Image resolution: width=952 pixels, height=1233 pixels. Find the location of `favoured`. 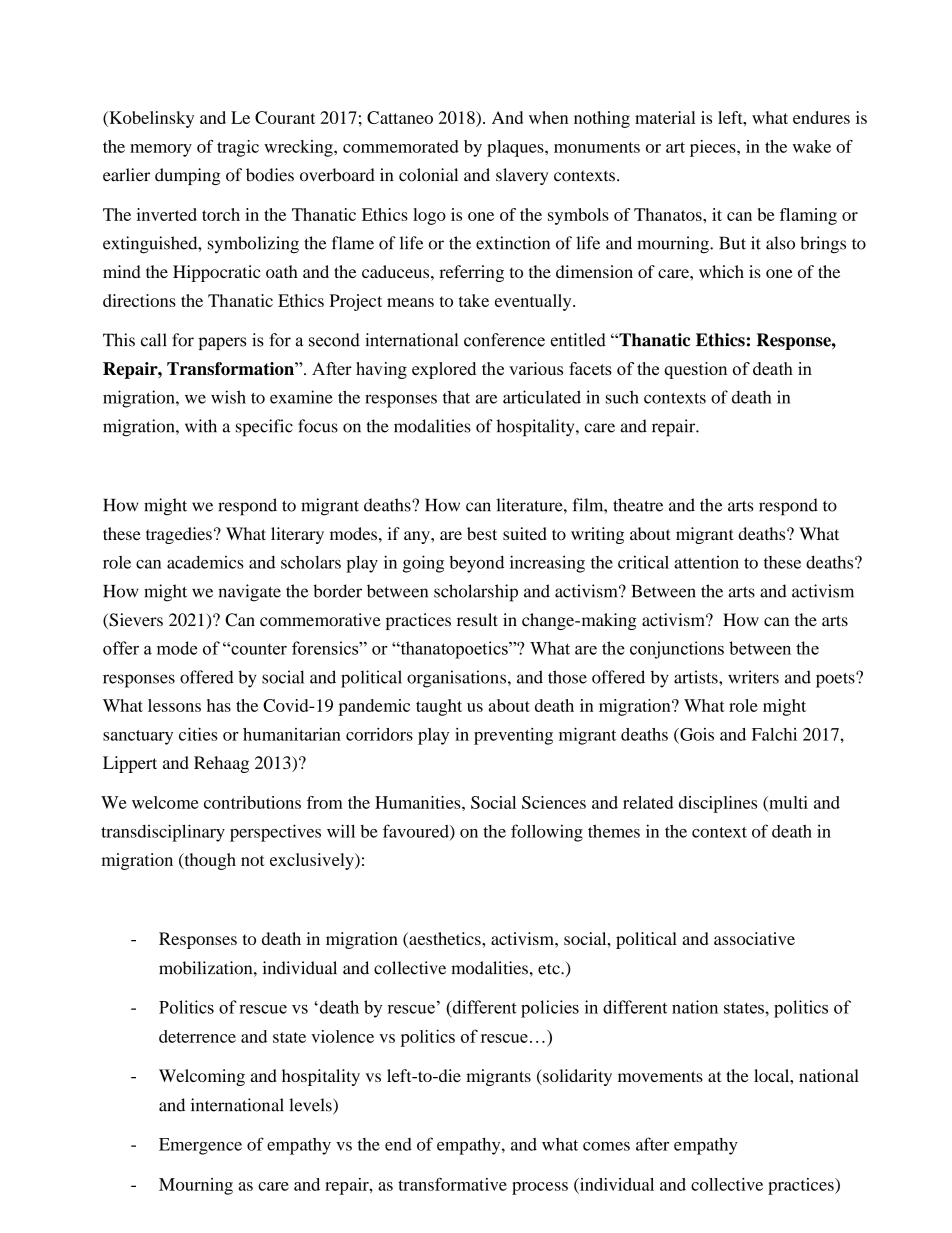

favoured is located at coordinates (417, 832).
